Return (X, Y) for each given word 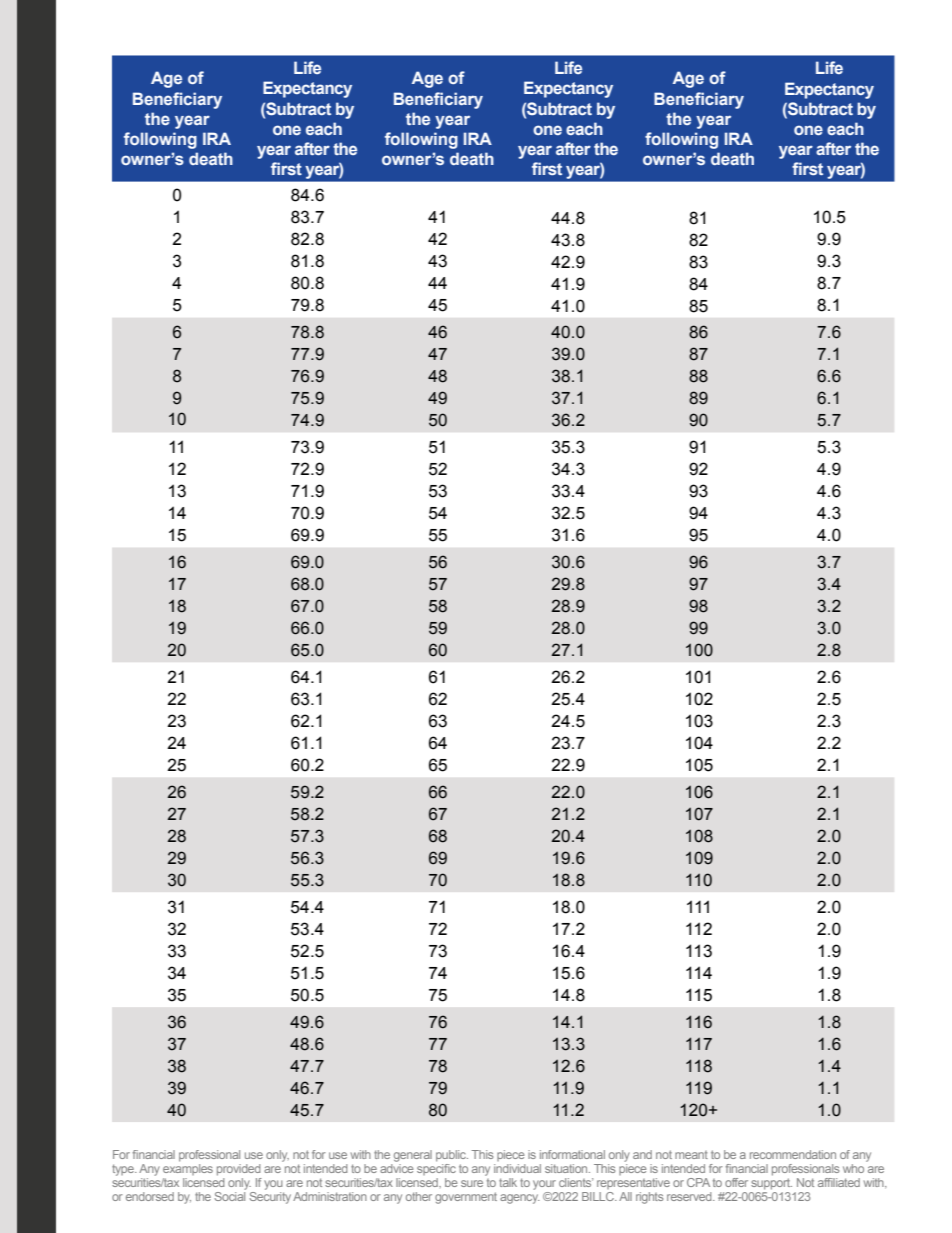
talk (508, 1182)
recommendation (793, 1154)
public (452, 1156)
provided (239, 1170)
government (466, 1198)
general (413, 1156)
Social (229, 1196)
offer (736, 1182)
